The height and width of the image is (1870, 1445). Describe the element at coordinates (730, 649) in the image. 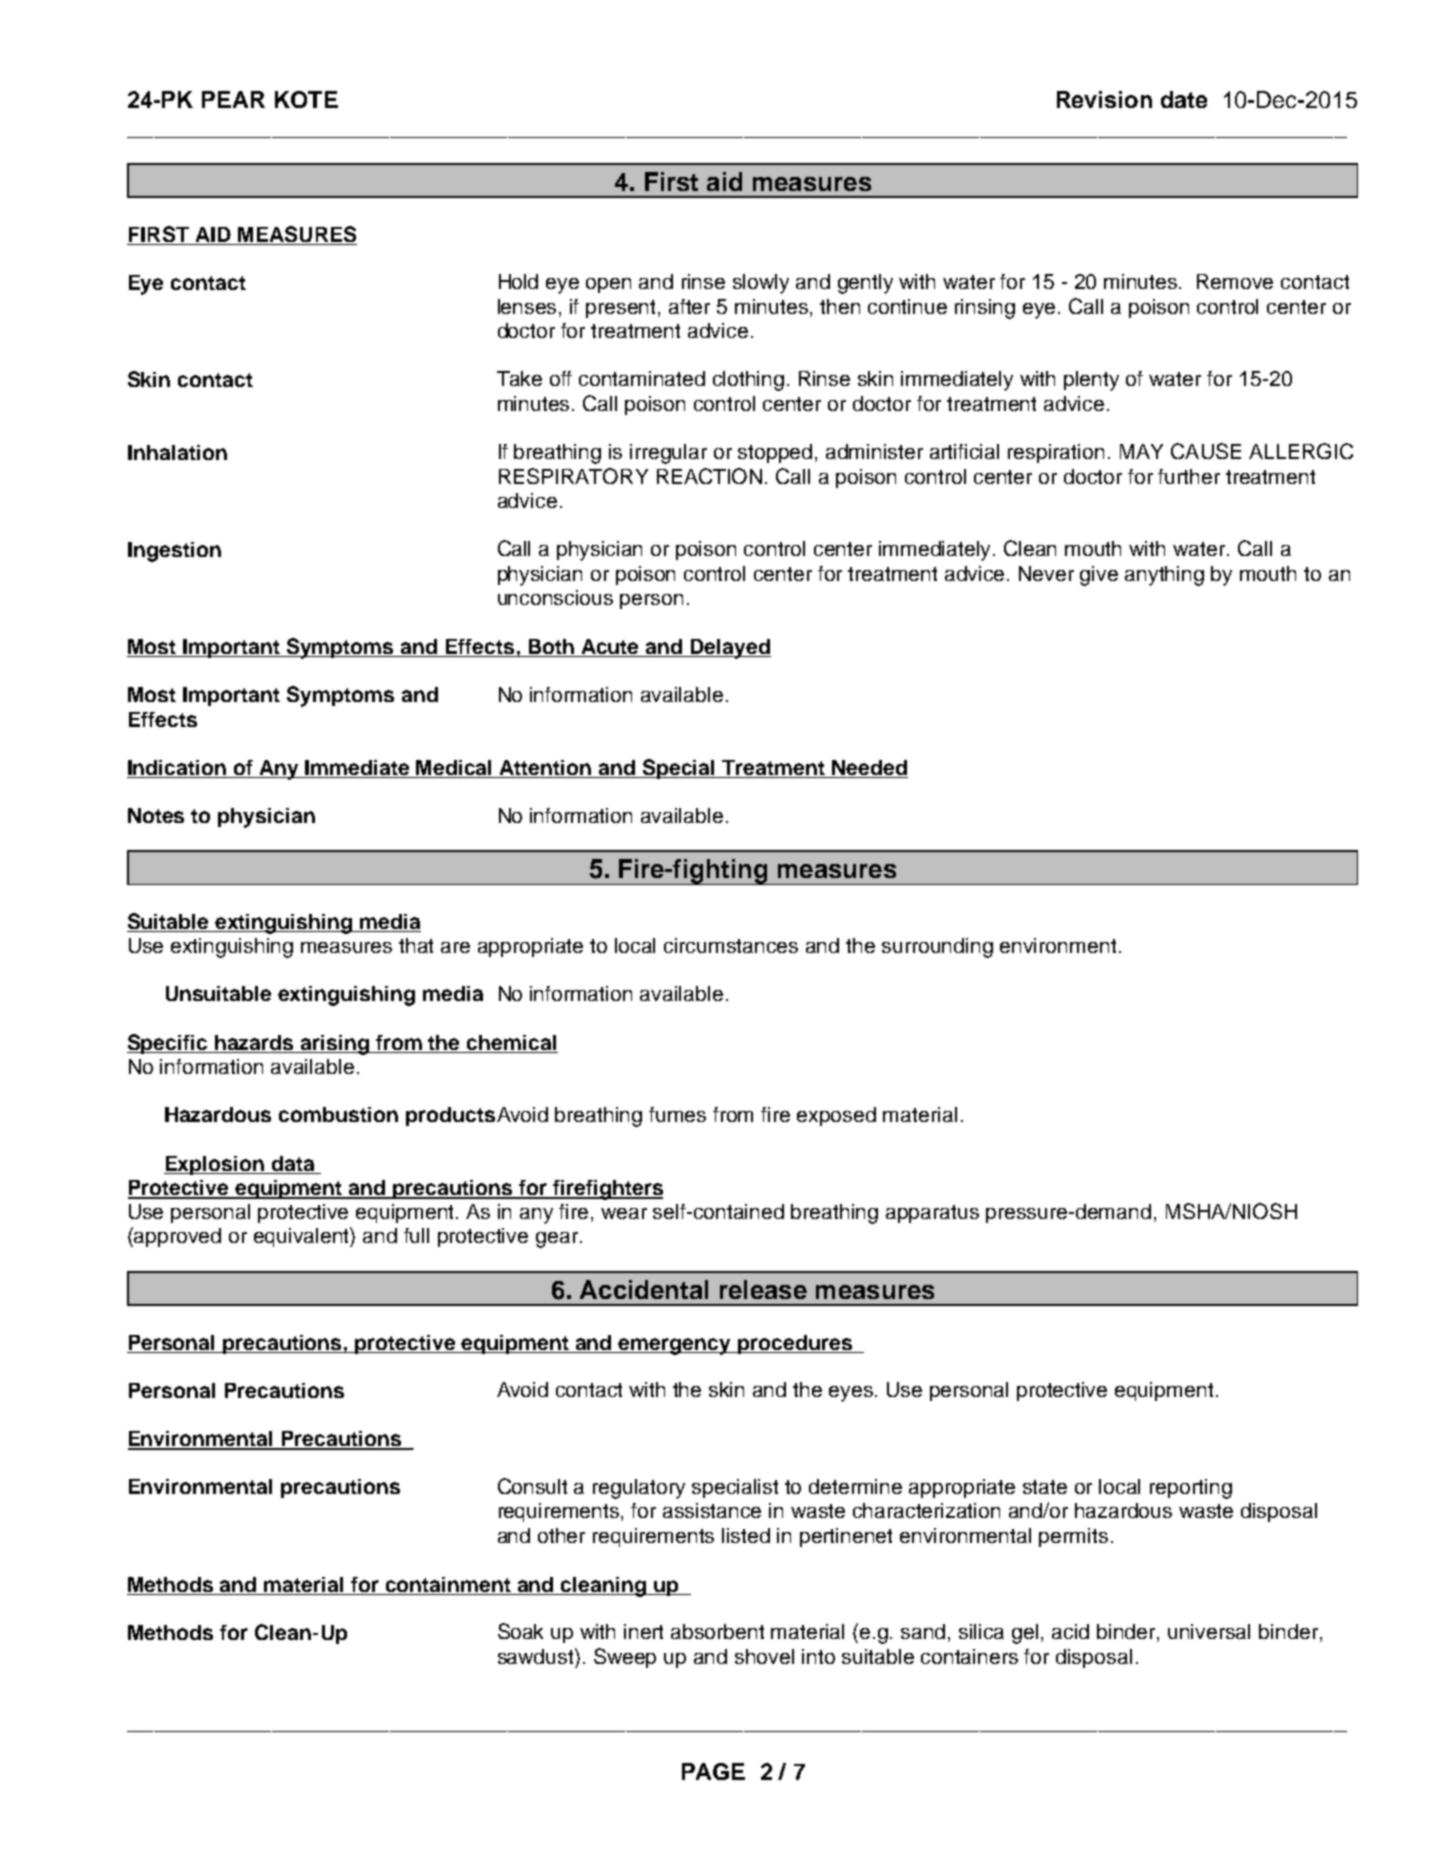

I see `Delayed` at that location.
